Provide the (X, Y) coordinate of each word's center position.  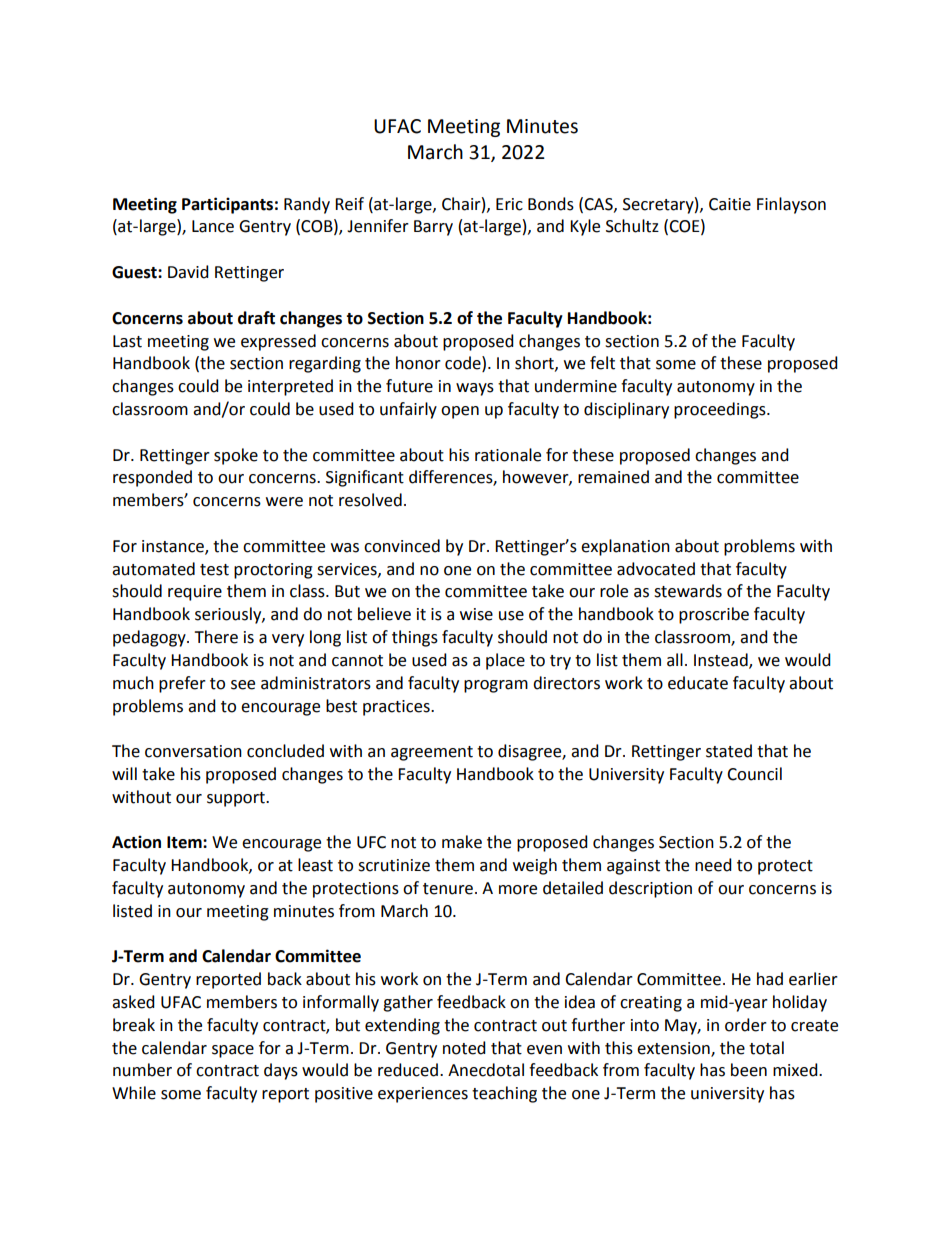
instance (174, 547)
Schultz (632, 226)
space (233, 1051)
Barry (433, 228)
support (237, 799)
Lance (213, 226)
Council (754, 774)
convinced (402, 546)
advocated (656, 569)
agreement (432, 753)
